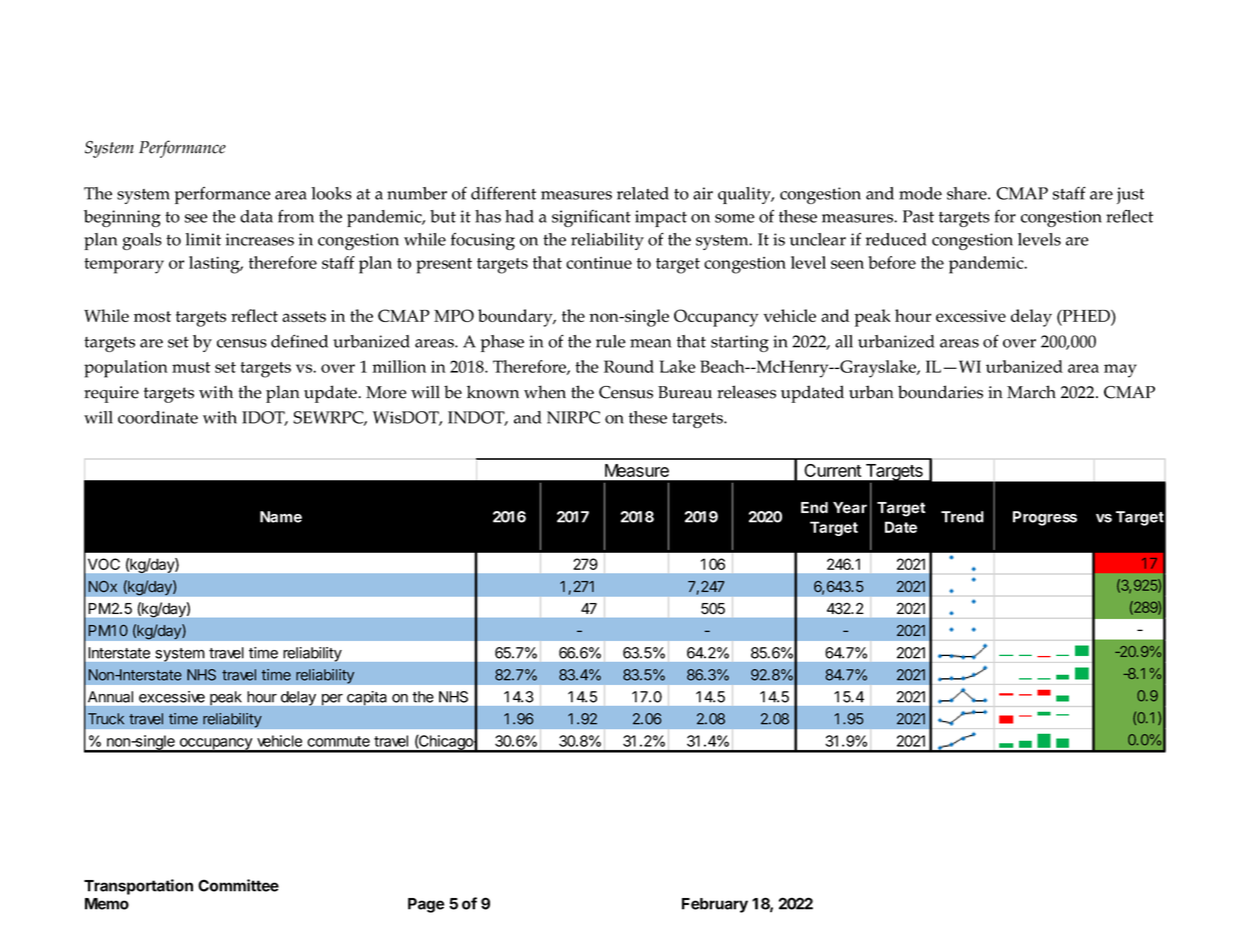  Describe the element at coordinates (1031, 392) in the screenshot. I see `March` at that location.
